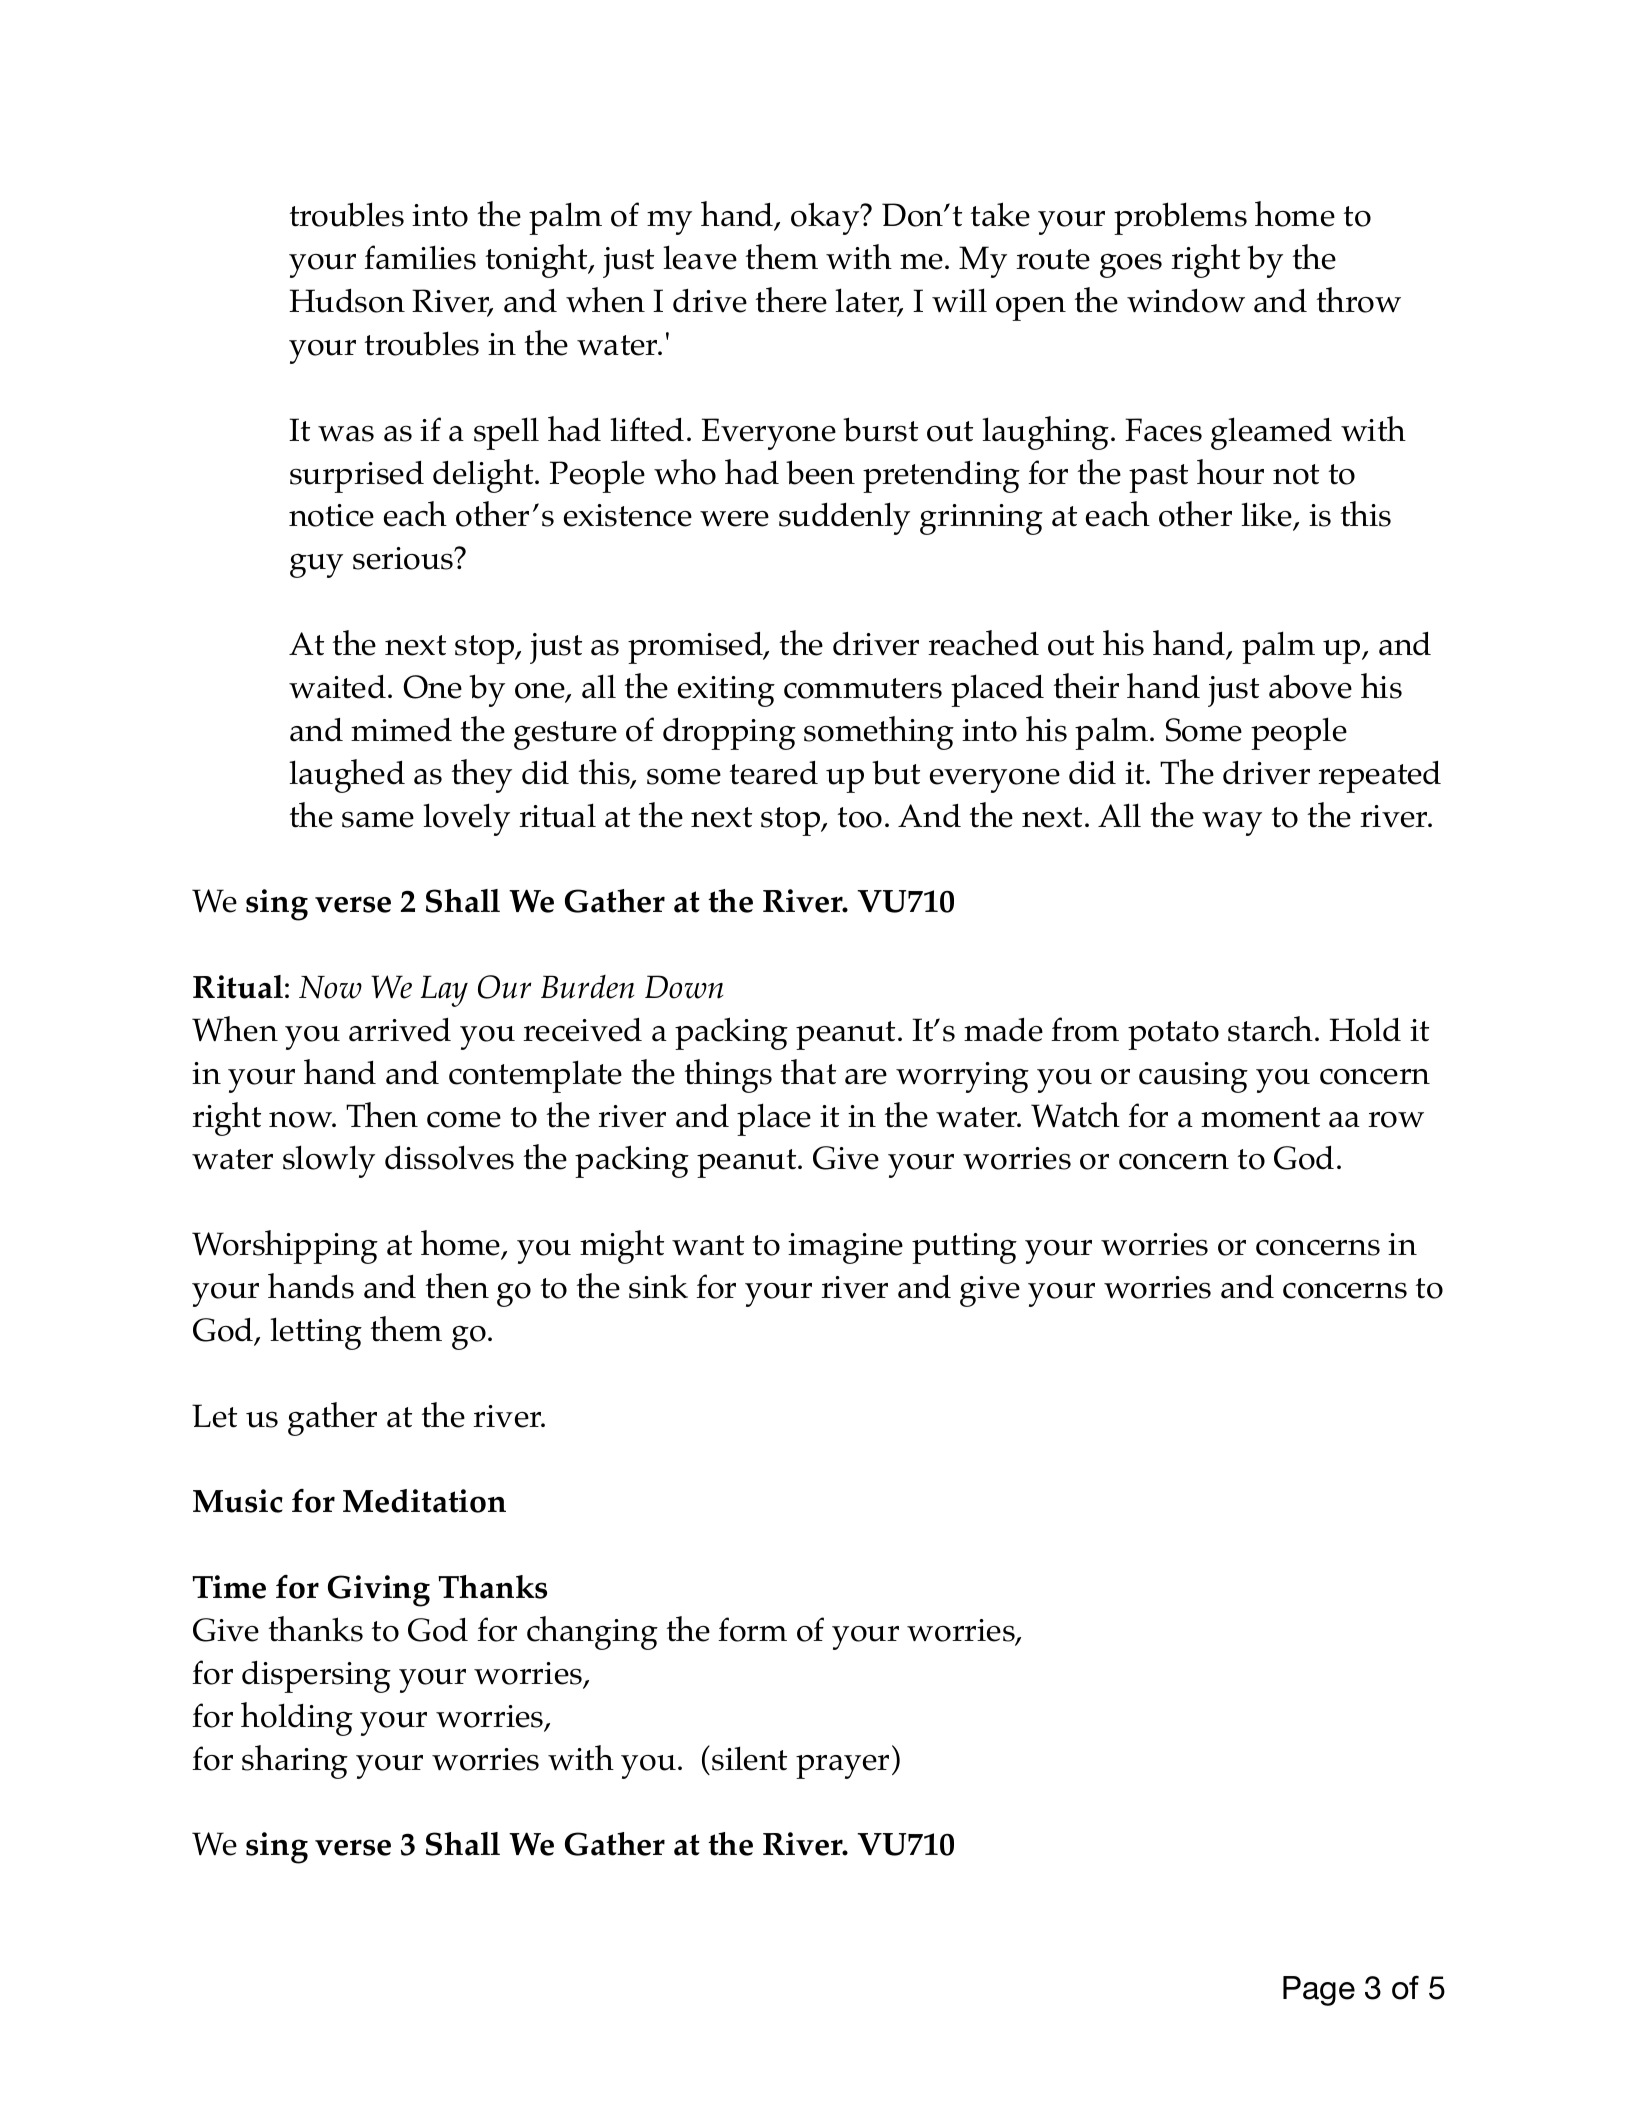  What do you see at coordinates (791, 300) in the screenshot?
I see `there` at bounding box center [791, 300].
